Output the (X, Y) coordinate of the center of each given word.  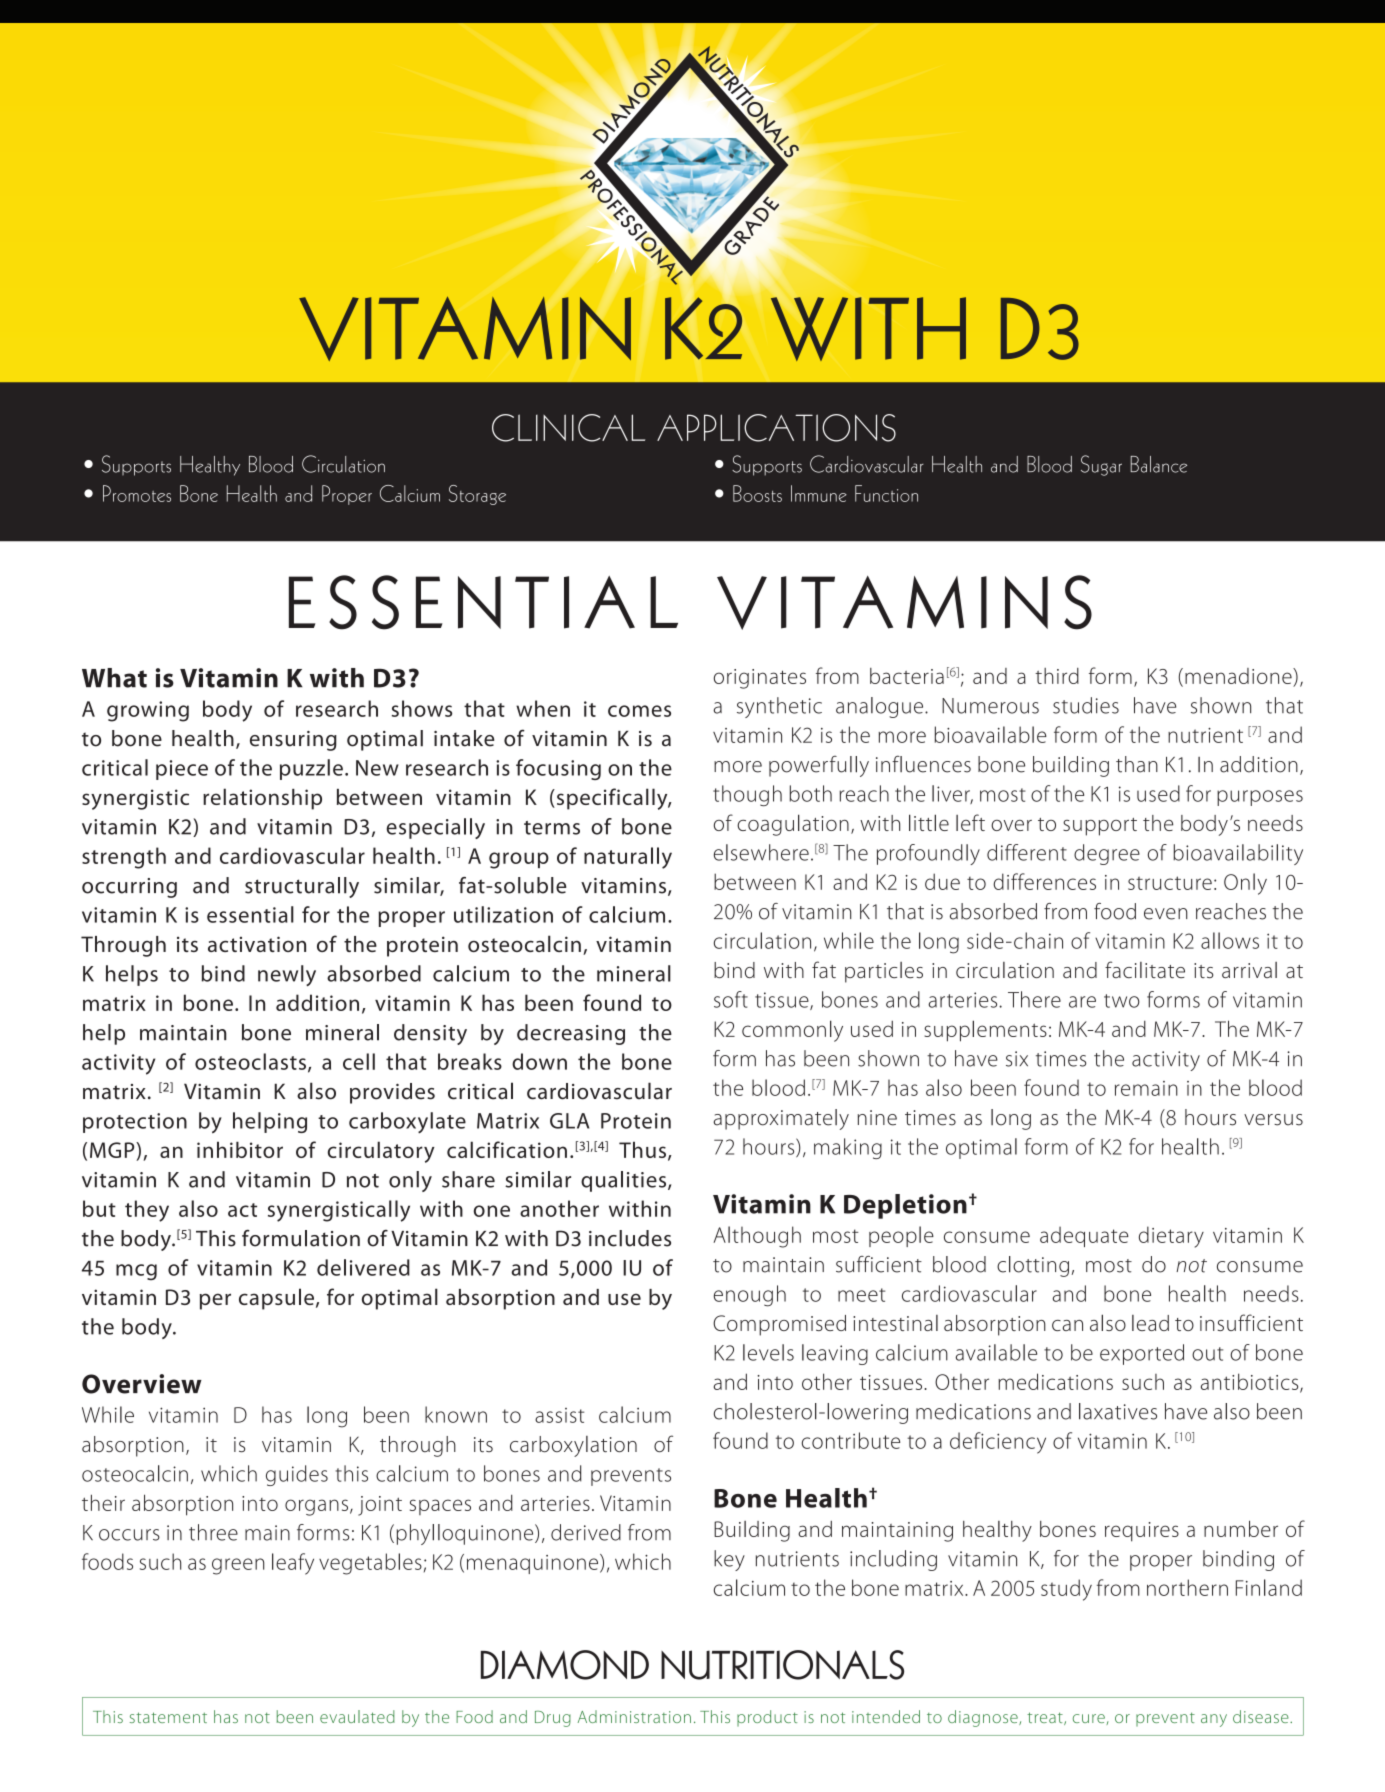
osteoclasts (250, 1061)
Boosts (757, 493)
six (1017, 1059)
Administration (634, 1716)
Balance (1158, 464)
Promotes (137, 493)
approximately (781, 1119)
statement (168, 1717)
